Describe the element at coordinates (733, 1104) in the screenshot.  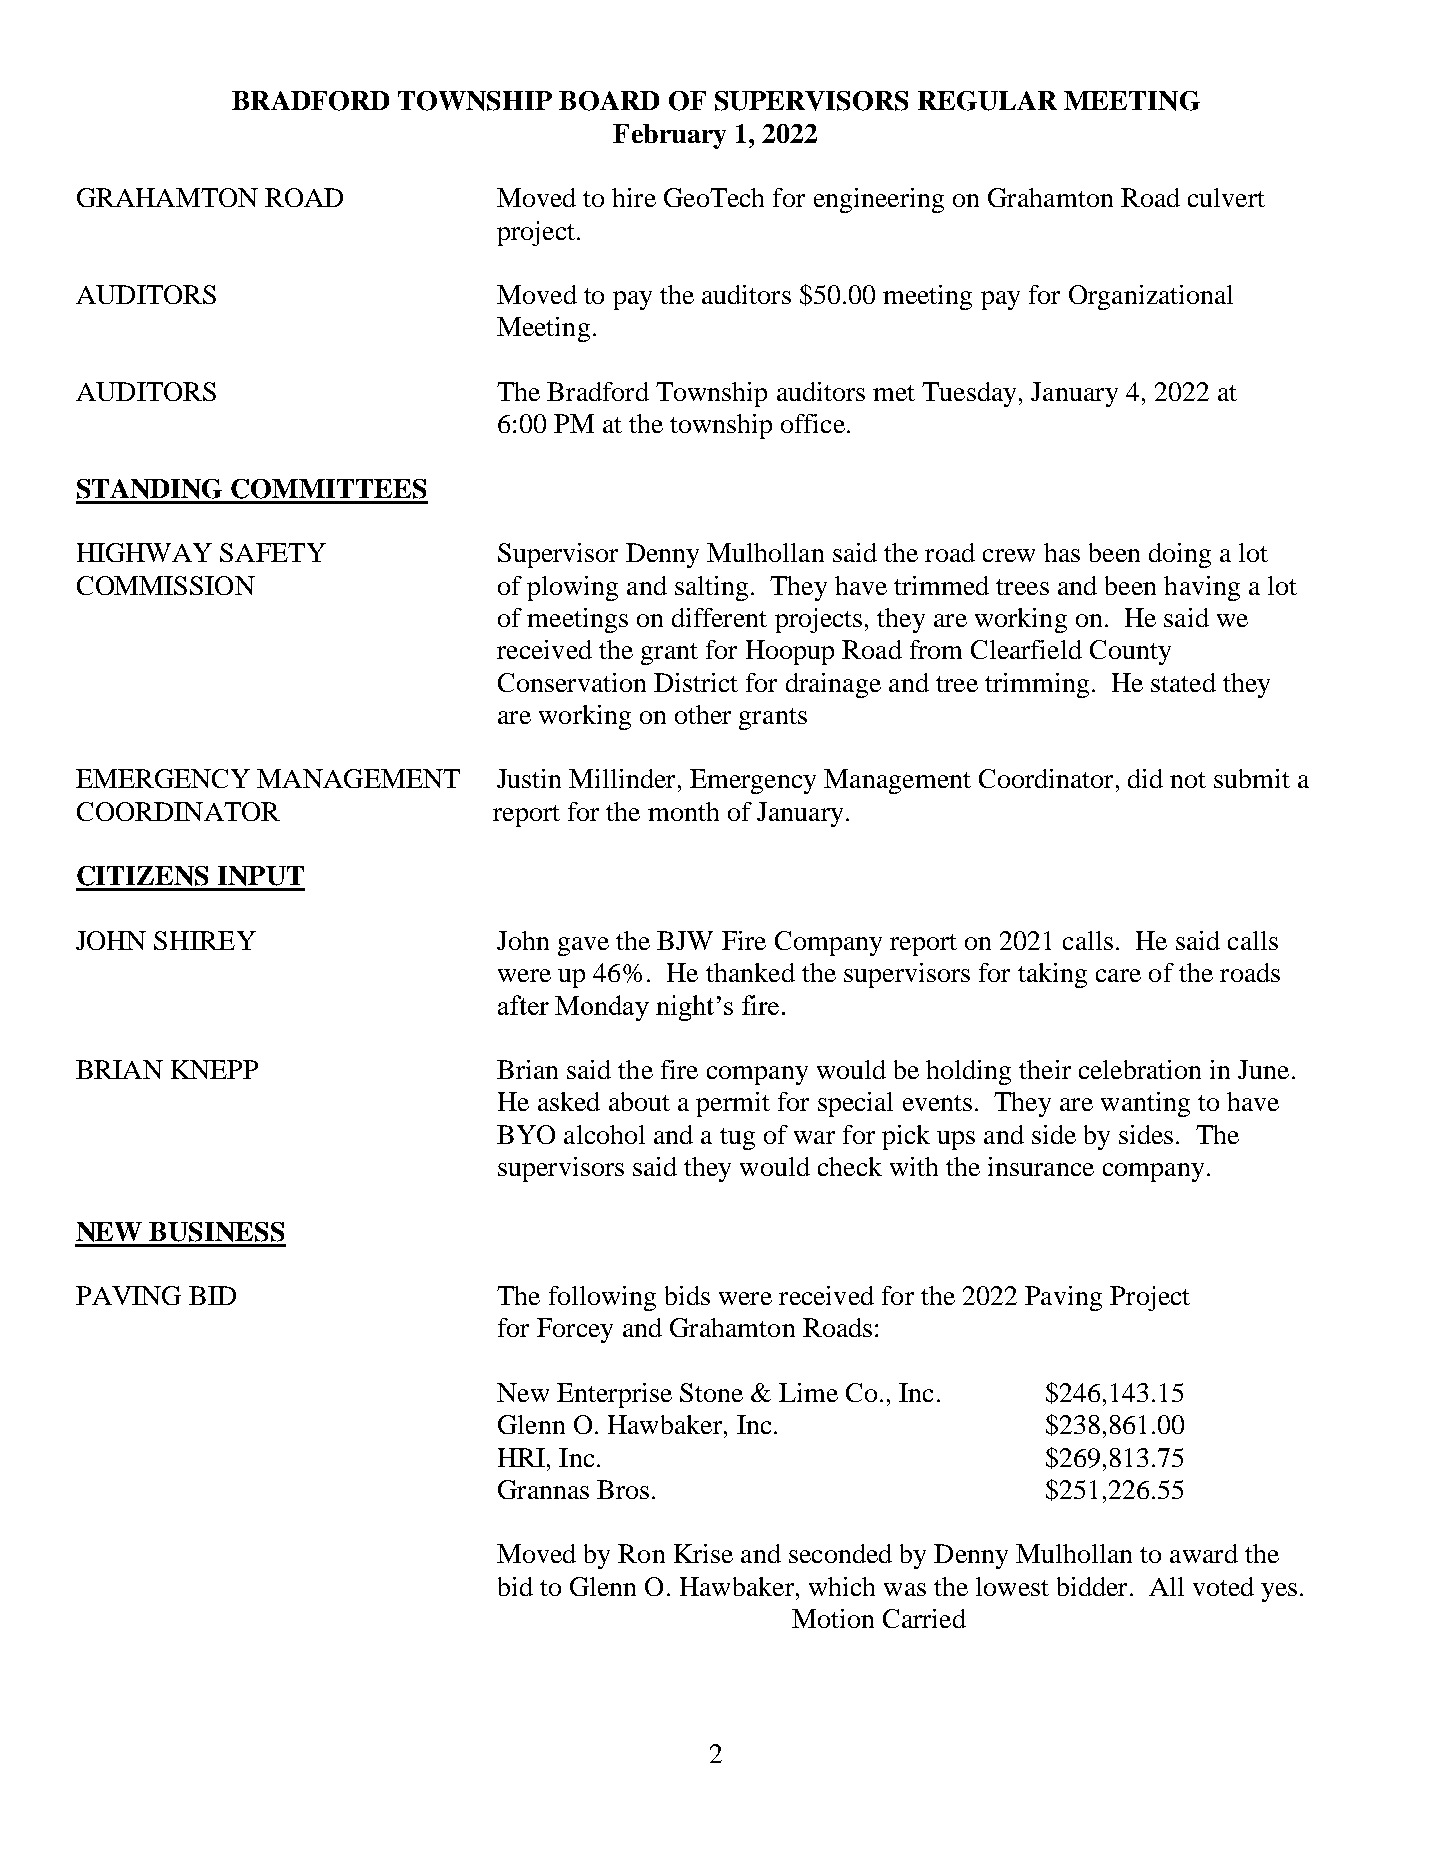
I see `permit` at that location.
